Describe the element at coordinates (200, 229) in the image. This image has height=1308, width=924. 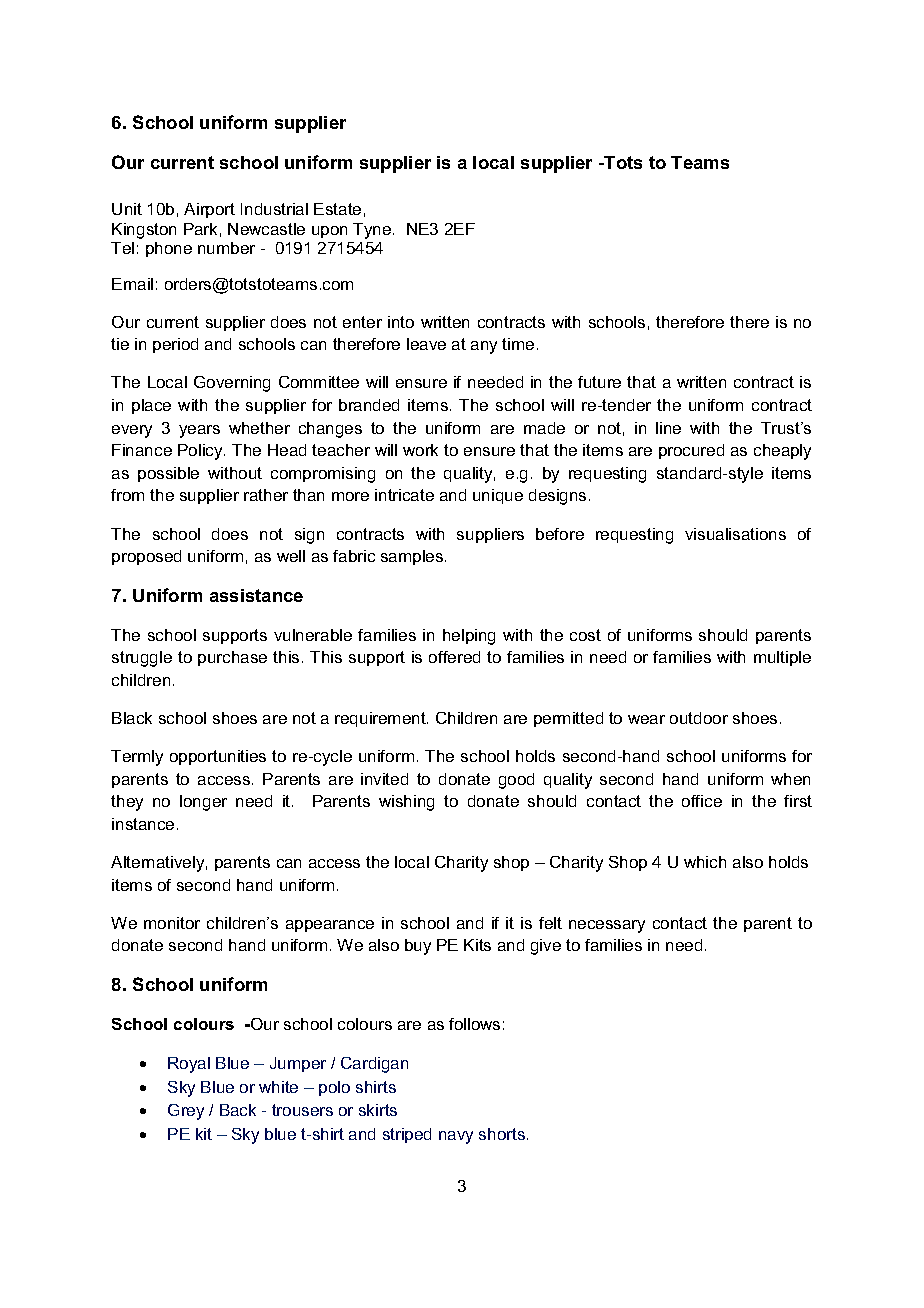
I see `Park` at that location.
